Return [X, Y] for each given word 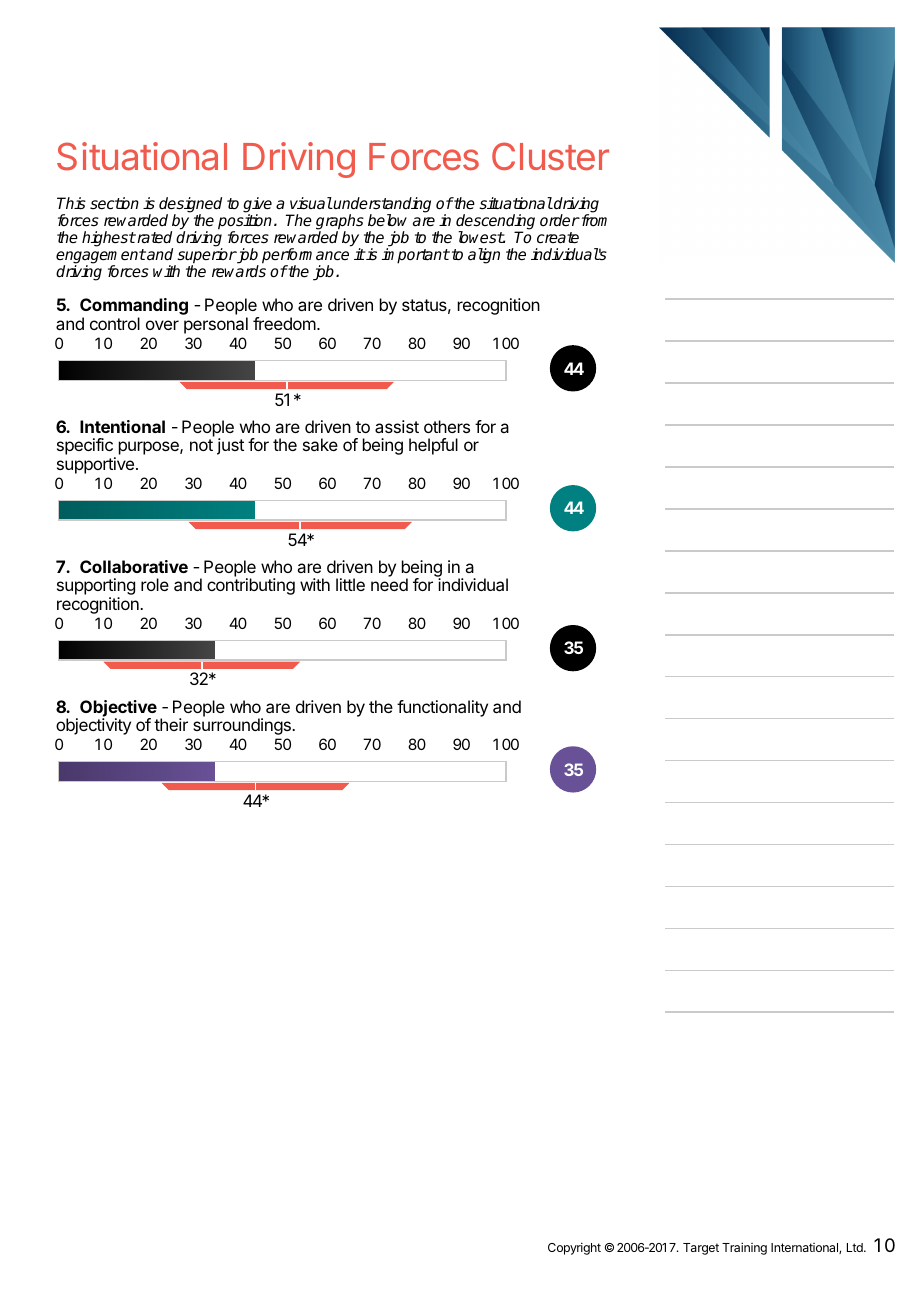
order [560, 220]
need [389, 584]
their [171, 724]
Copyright [574, 1248]
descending [495, 223]
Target [701, 1249]
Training [744, 1248]
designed [190, 206]
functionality [442, 708]
